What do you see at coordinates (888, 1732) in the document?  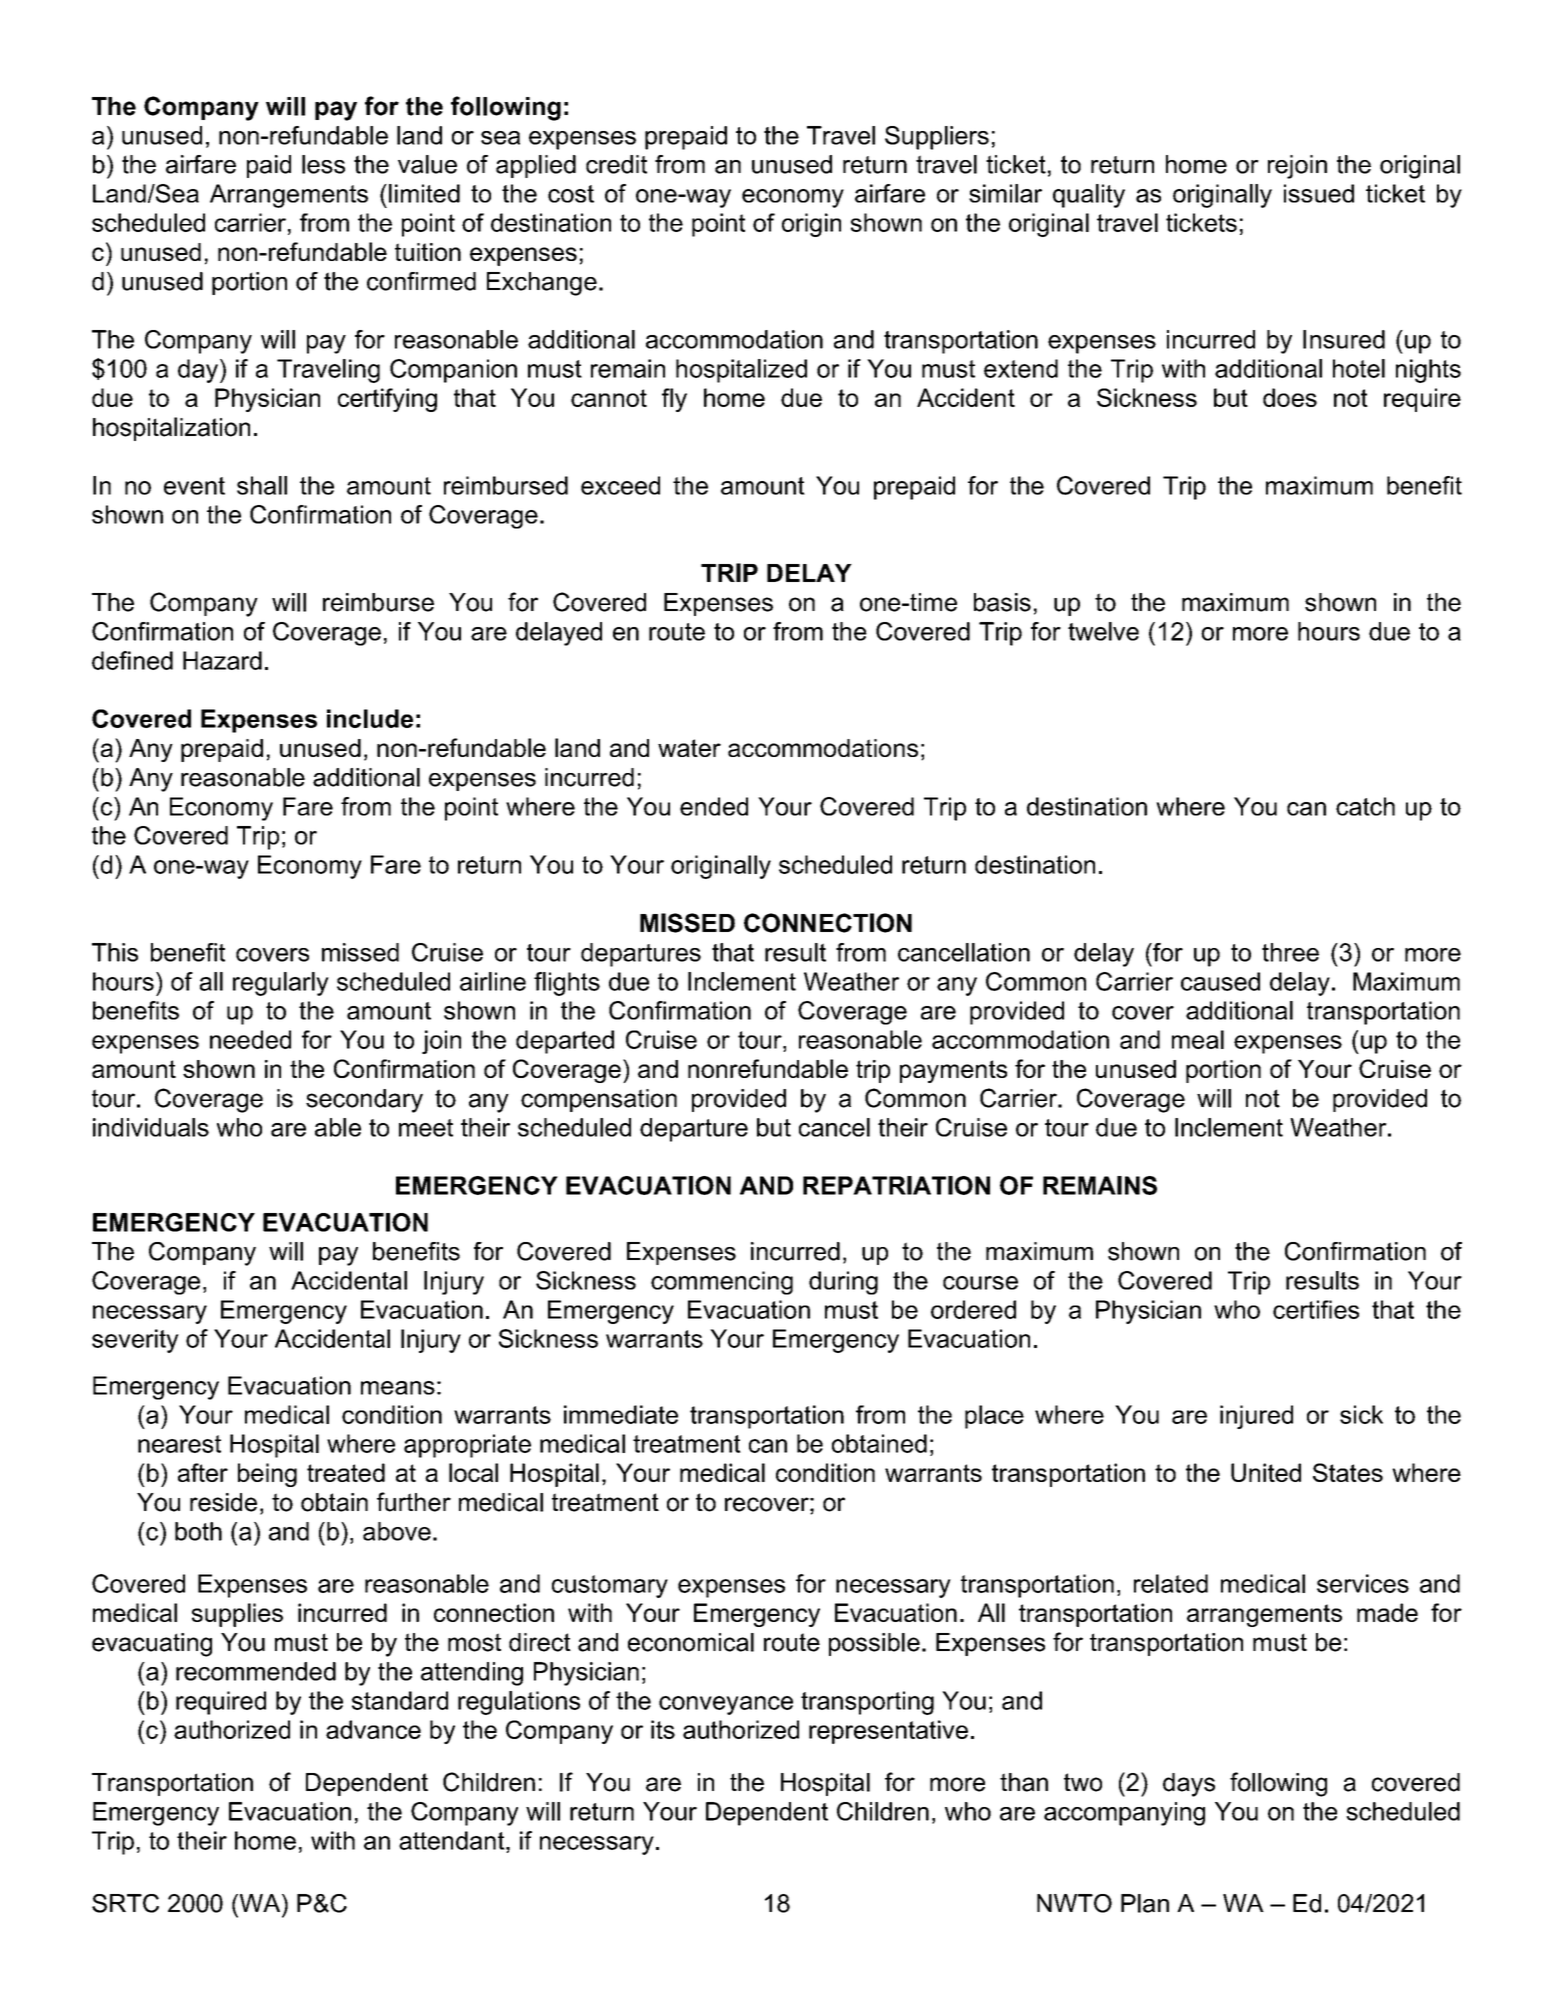 I see `representative` at bounding box center [888, 1732].
